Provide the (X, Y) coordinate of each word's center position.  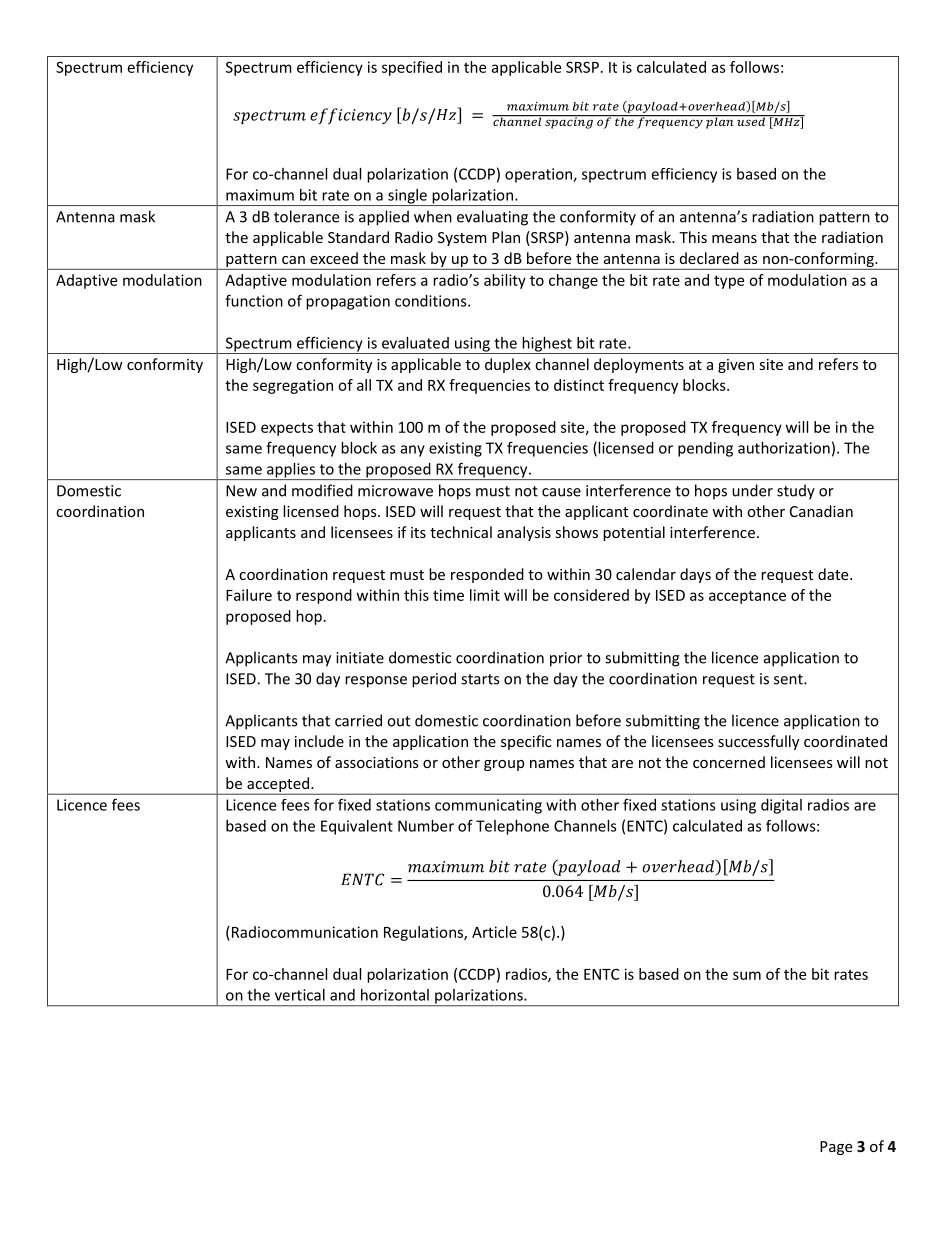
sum (747, 975)
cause (561, 492)
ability (505, 281)
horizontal (395, 995)
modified (322, 490)
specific (526, 742)
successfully (758, 742)
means (734, 239)
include (319, 741)
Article (494, 932)
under (752, 490)
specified (412, 68)
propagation (348, 302)
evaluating (492, 218)
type (729, 282)
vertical (300, 995)
